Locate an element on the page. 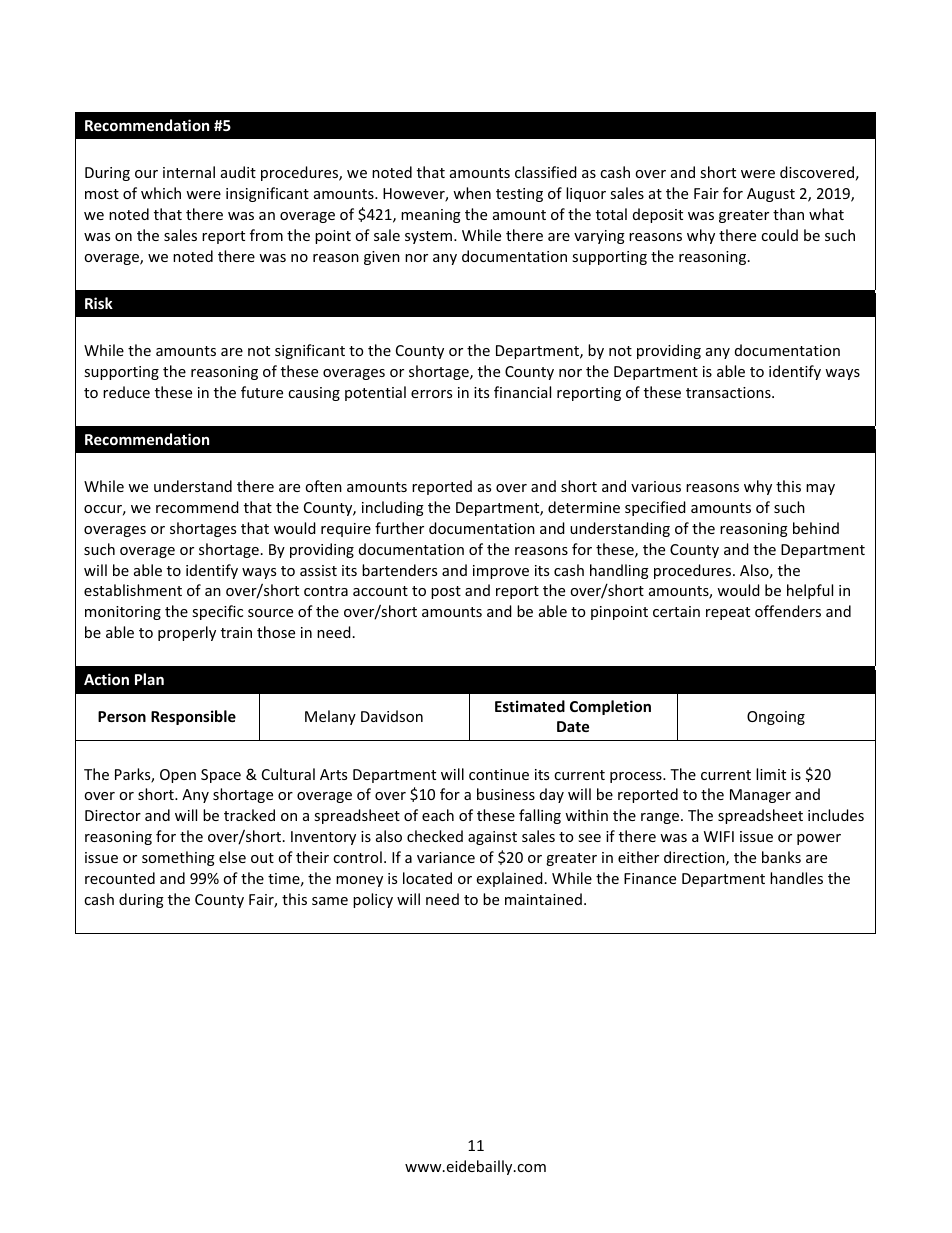 Image resolution: width=952 pixels, height=1233 pixels. when is located at coordinates (472, 193).
